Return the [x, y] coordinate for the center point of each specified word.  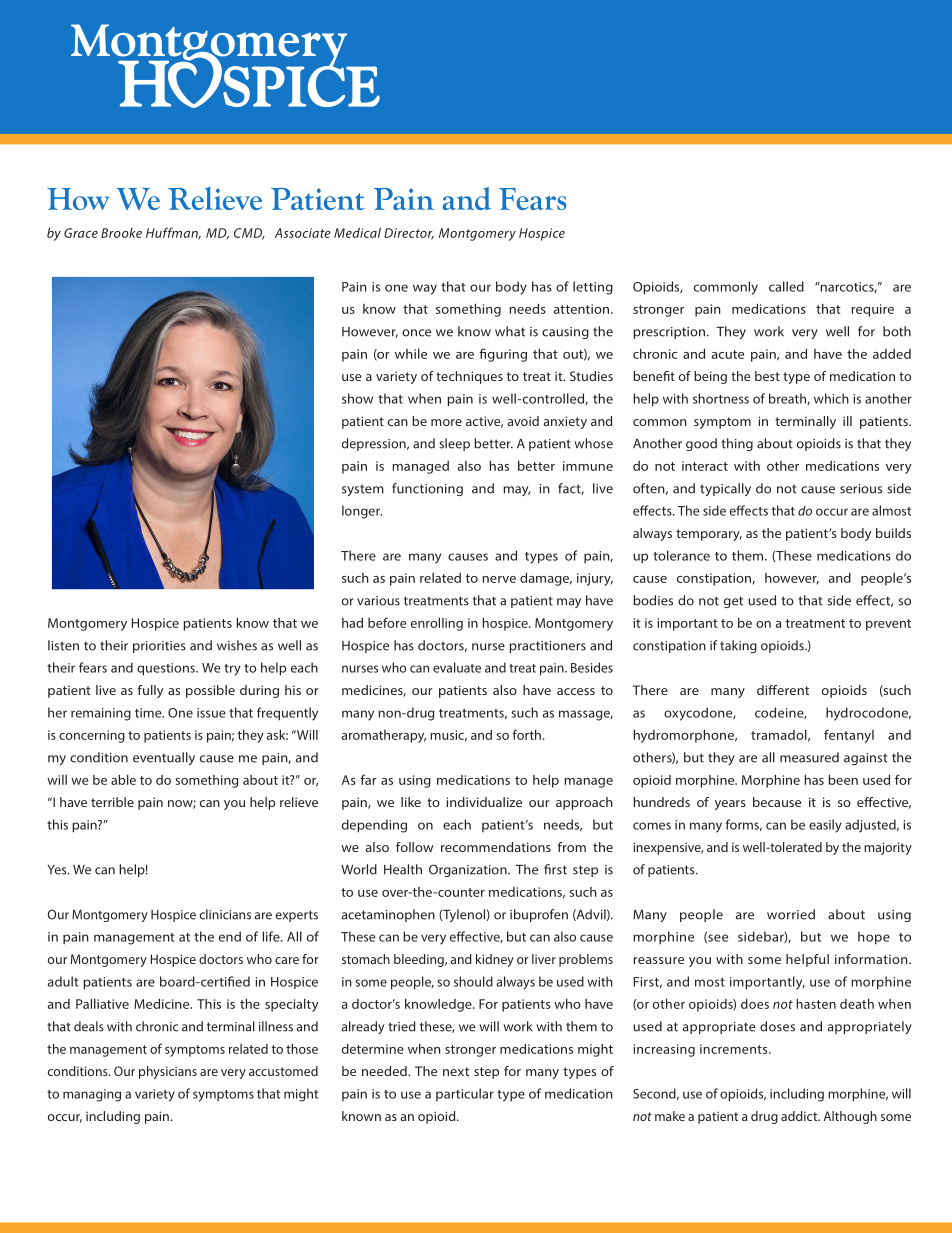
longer [362, 512]
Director [409, 234]
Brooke [121, 233]
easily [825, 826]
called [786, 286]
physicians [168, 1072]
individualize [484, 802]
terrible [112, 802]
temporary [709, 535]
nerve [499, 579]
